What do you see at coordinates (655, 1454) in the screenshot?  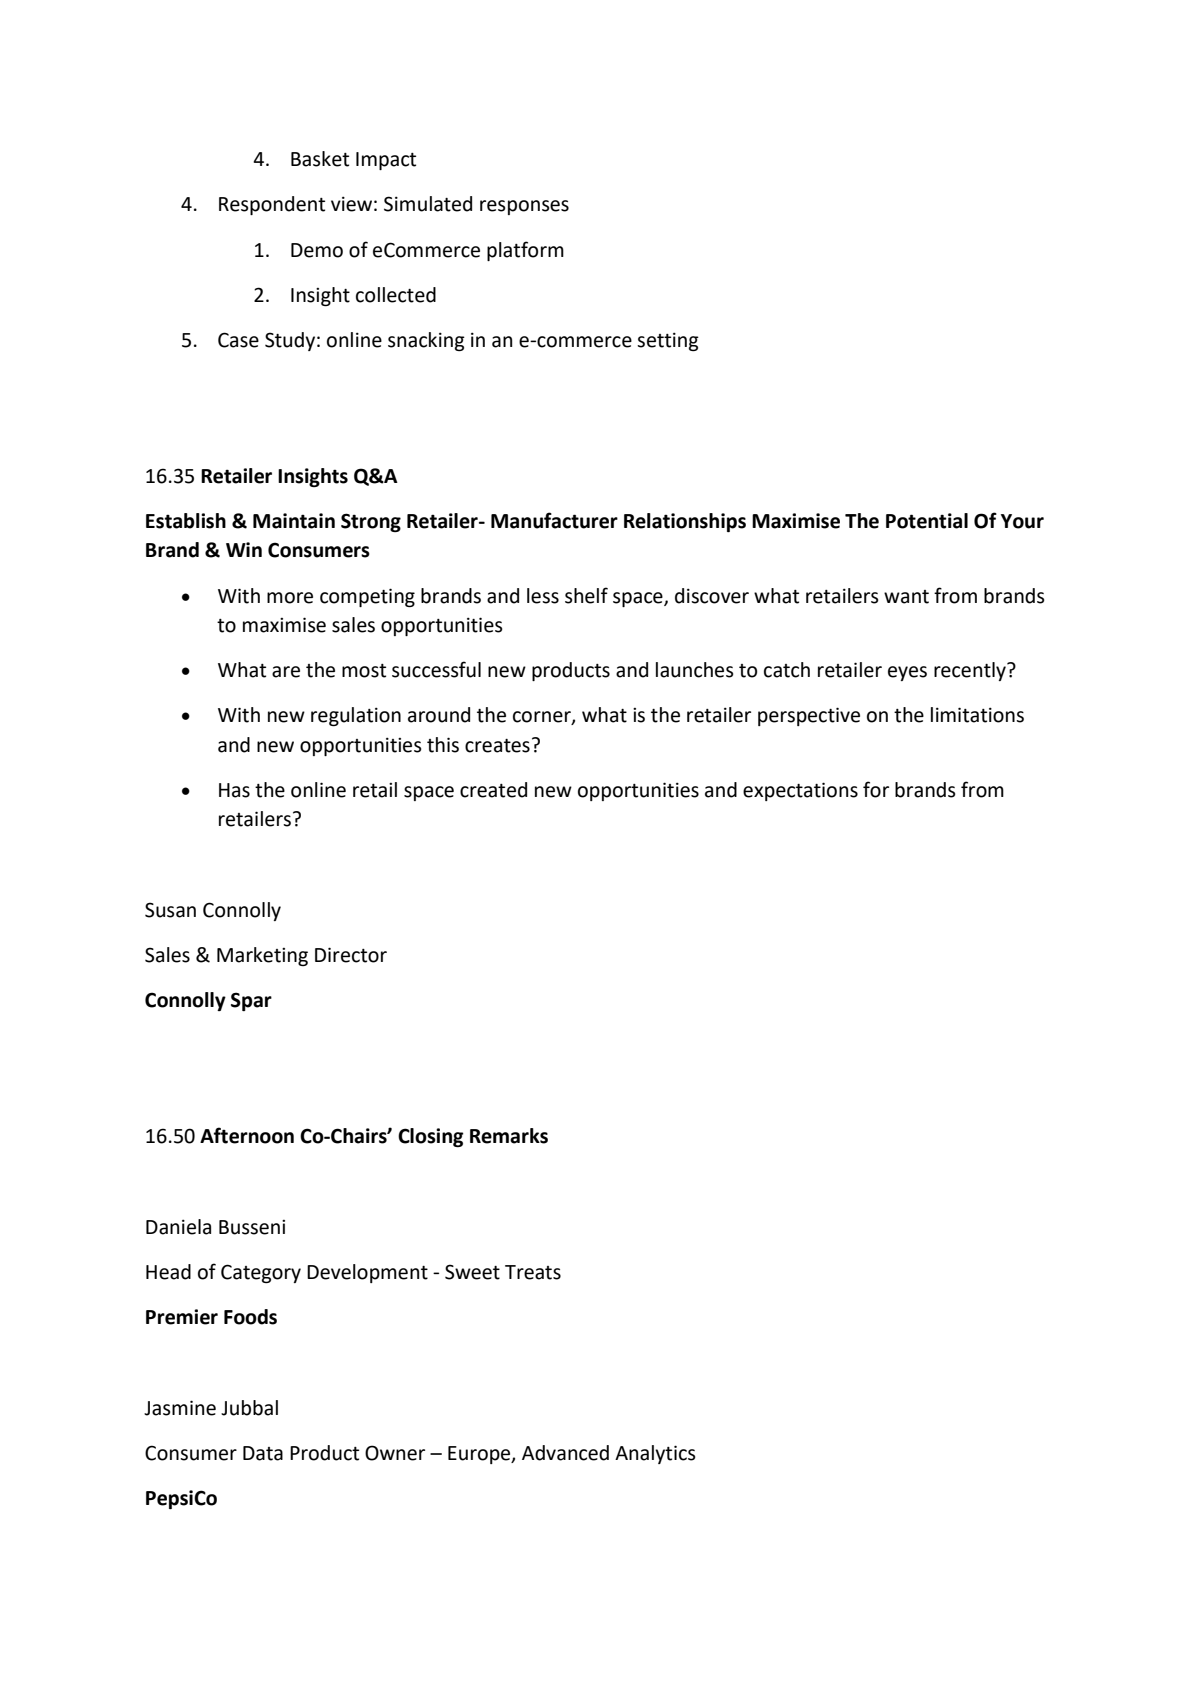 I see `Analytics` at bounding box center [655, 1454].
